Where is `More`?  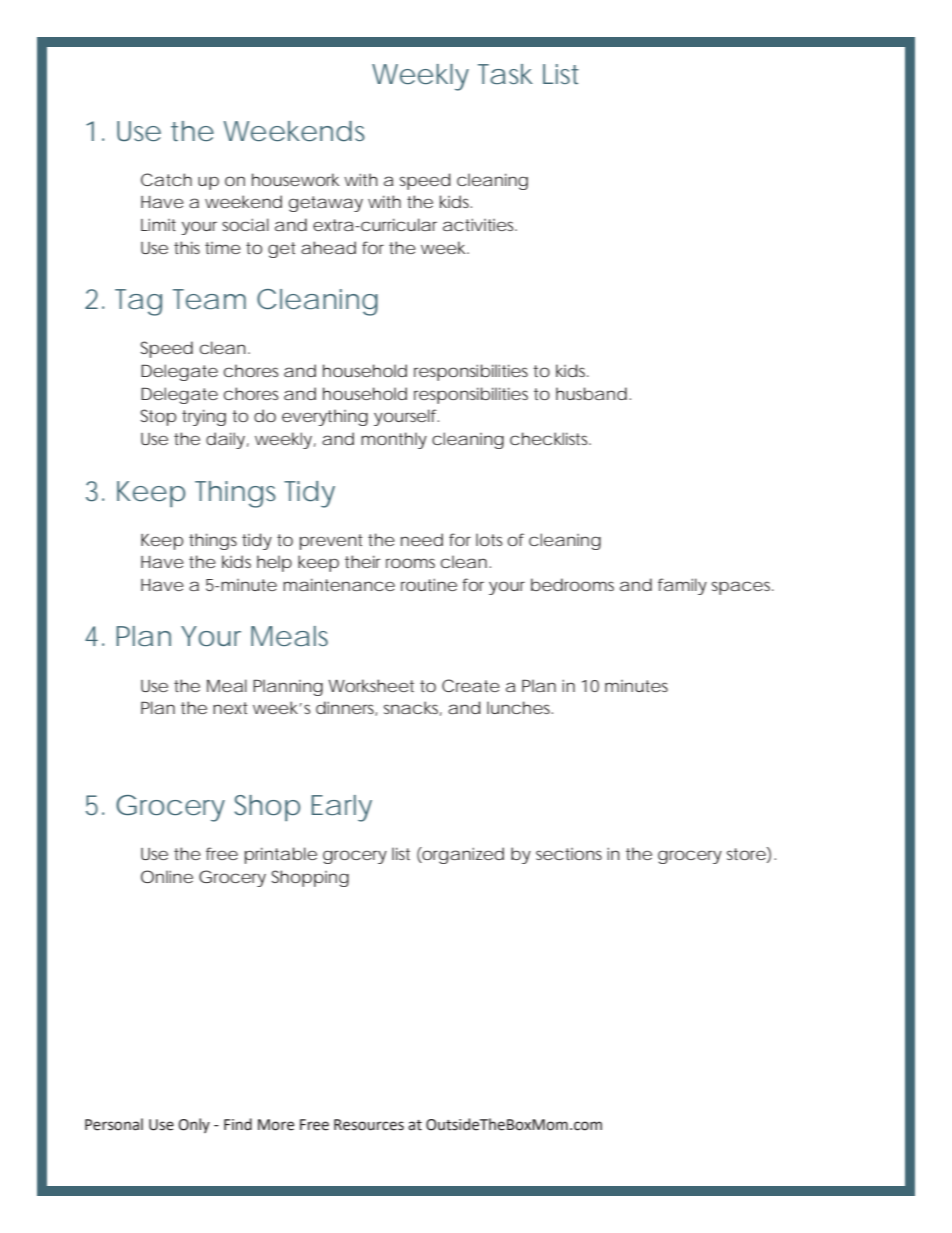 More is located at coordinates (276, 1125).
